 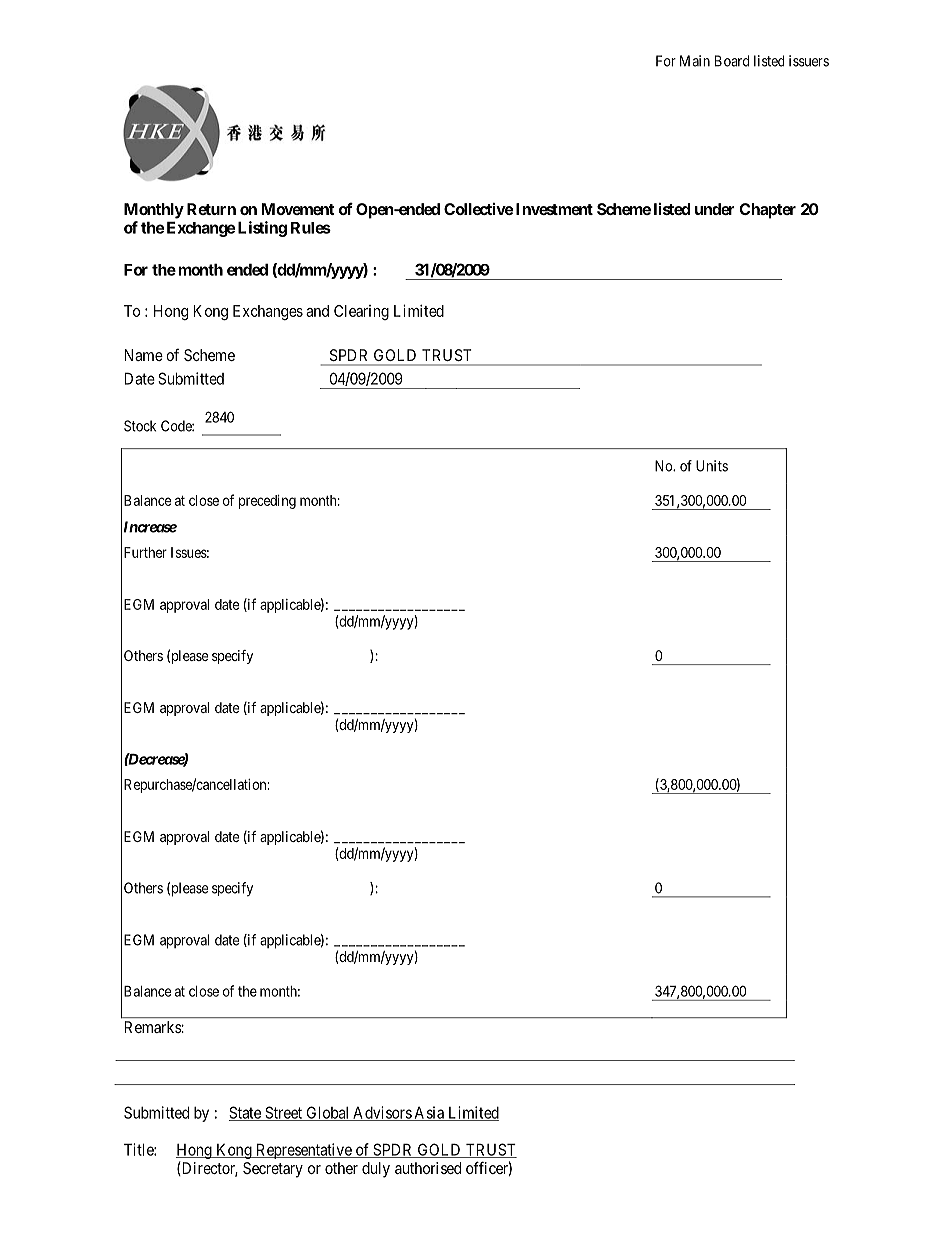 What do you see at coordinates (712, 466) in the page?
I see `Units` at bounding box center [712, 466].
